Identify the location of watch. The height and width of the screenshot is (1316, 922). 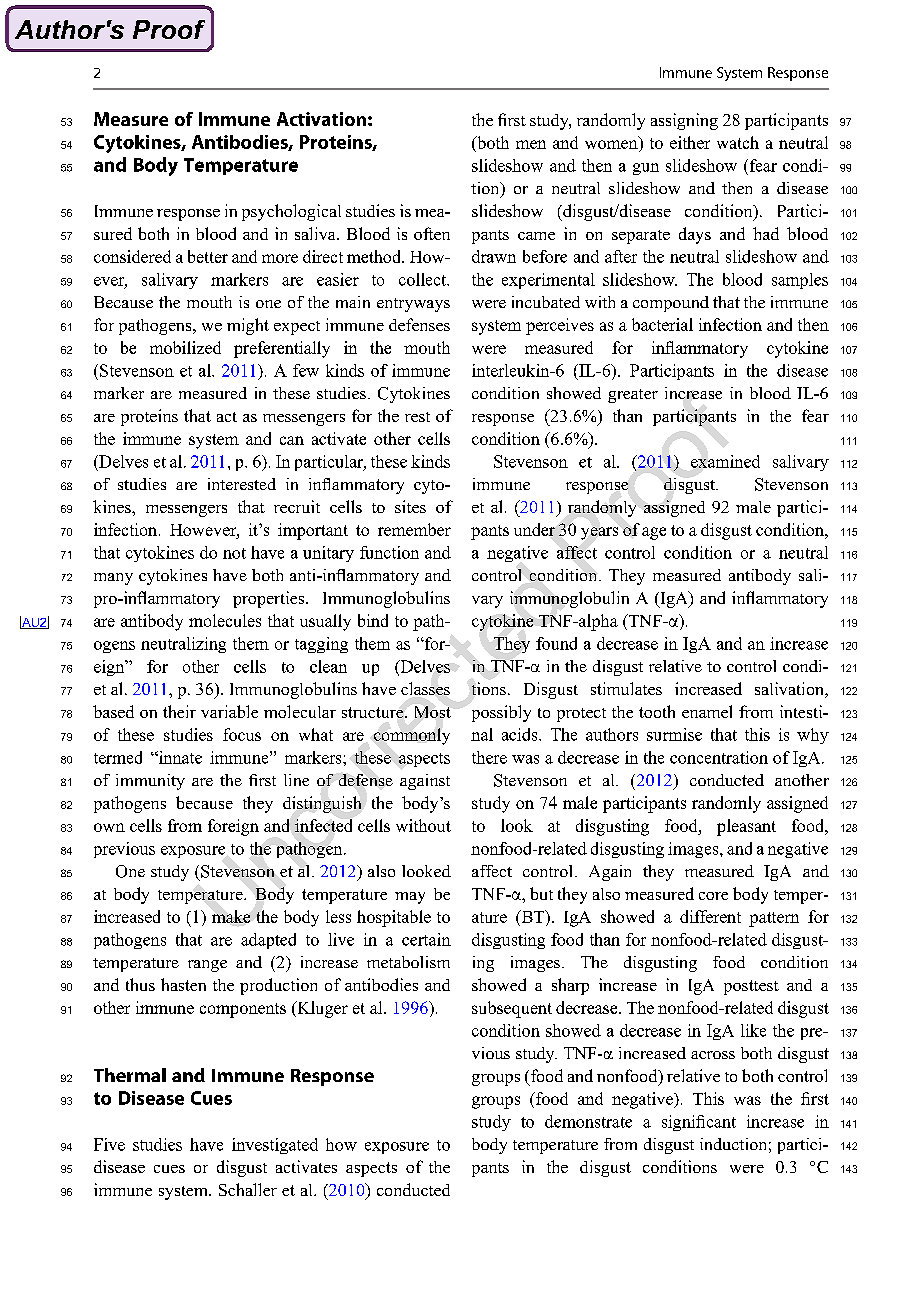
(738, 142).
